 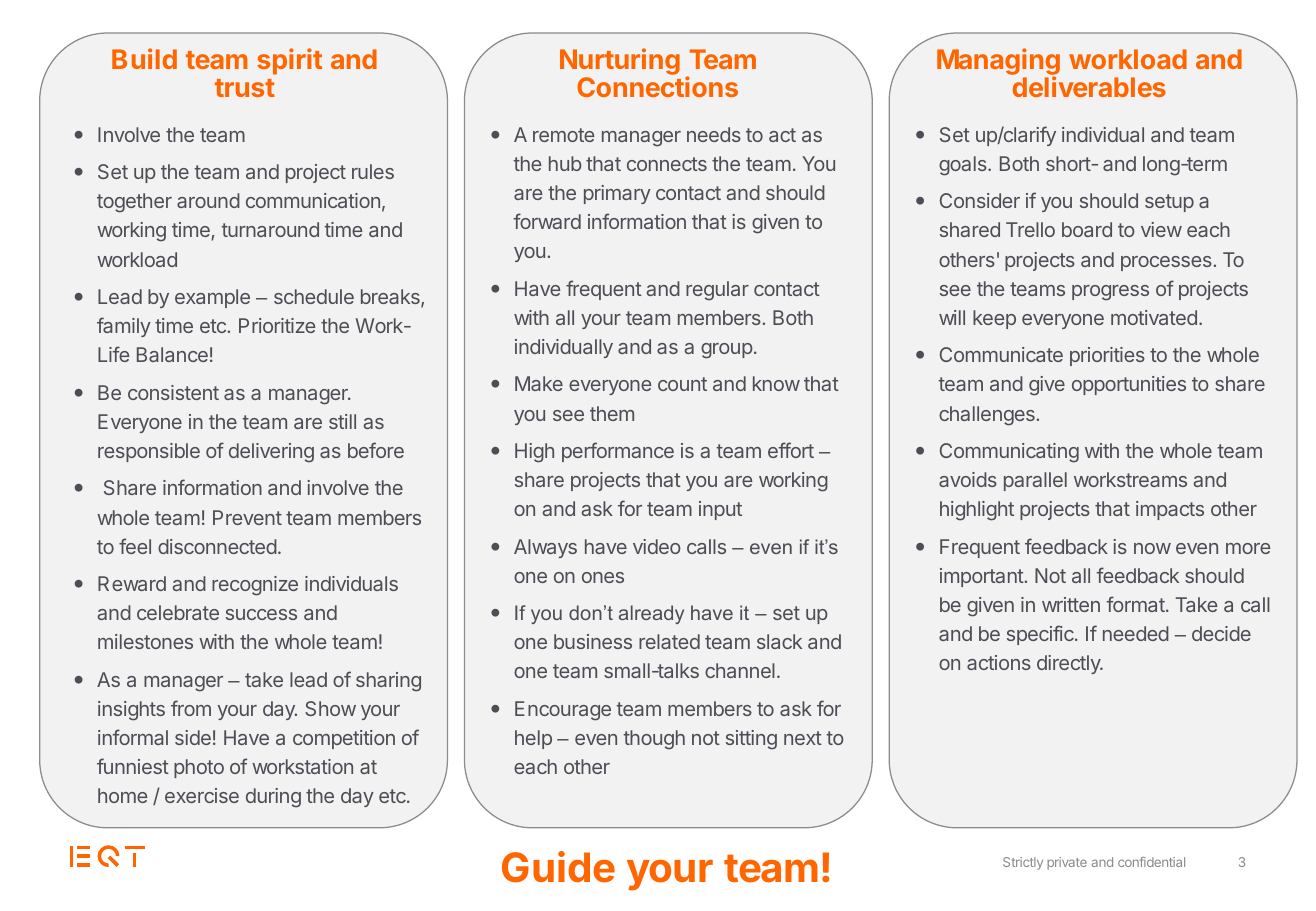 I want to click on trust, so click(x=245, y=88).
